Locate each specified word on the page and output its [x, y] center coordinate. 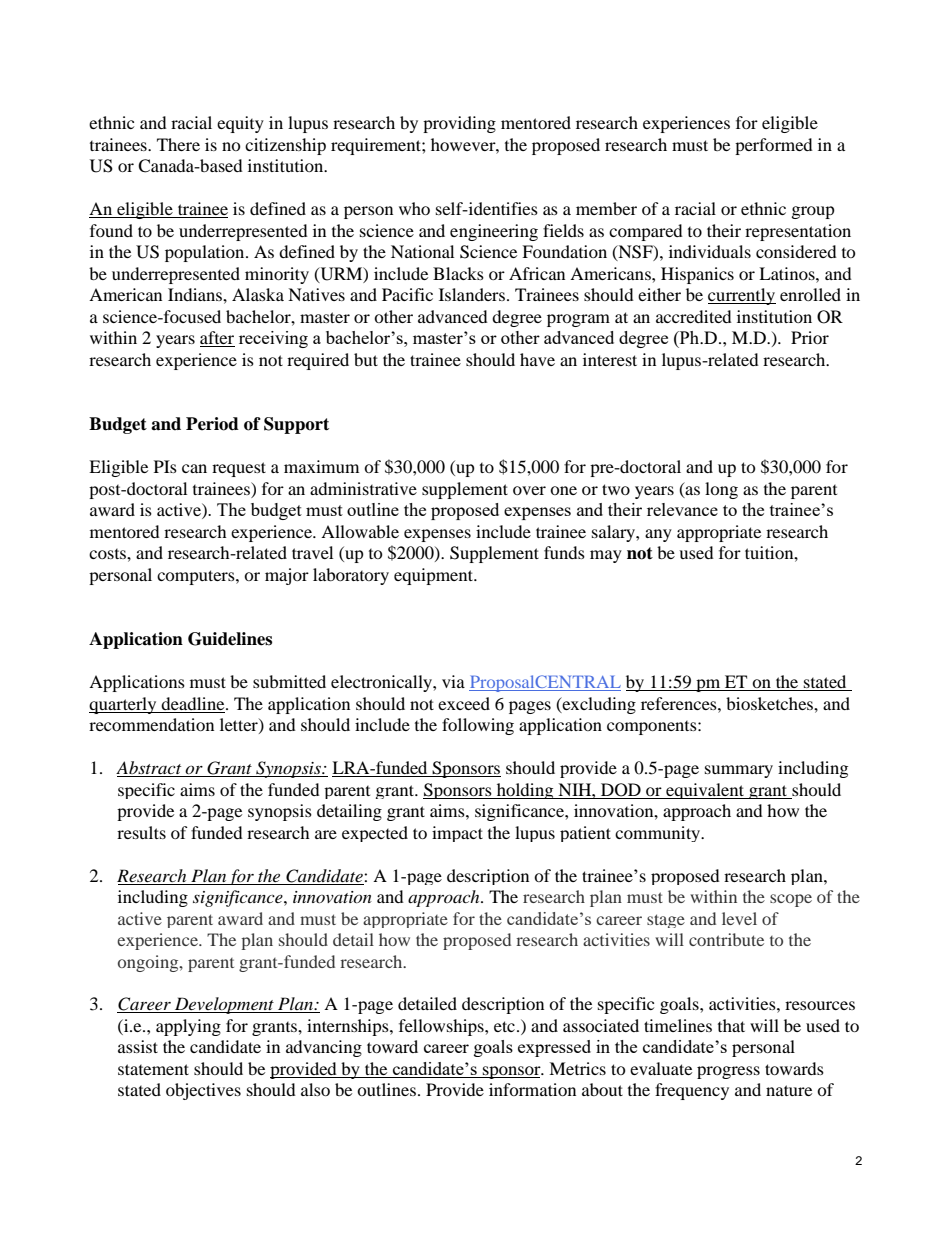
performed [774, 146]
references [680, 703]
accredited [694, 316]
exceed [464, 703]
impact [457, 834]
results [141, 832]
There [178, 144]
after [217, 339]
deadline [194, 703]
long [721, 490]
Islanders [472, 294]
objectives [203, 1091]
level [739, 918]
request [239, 469]
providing [459, 124]
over [529, 490]
